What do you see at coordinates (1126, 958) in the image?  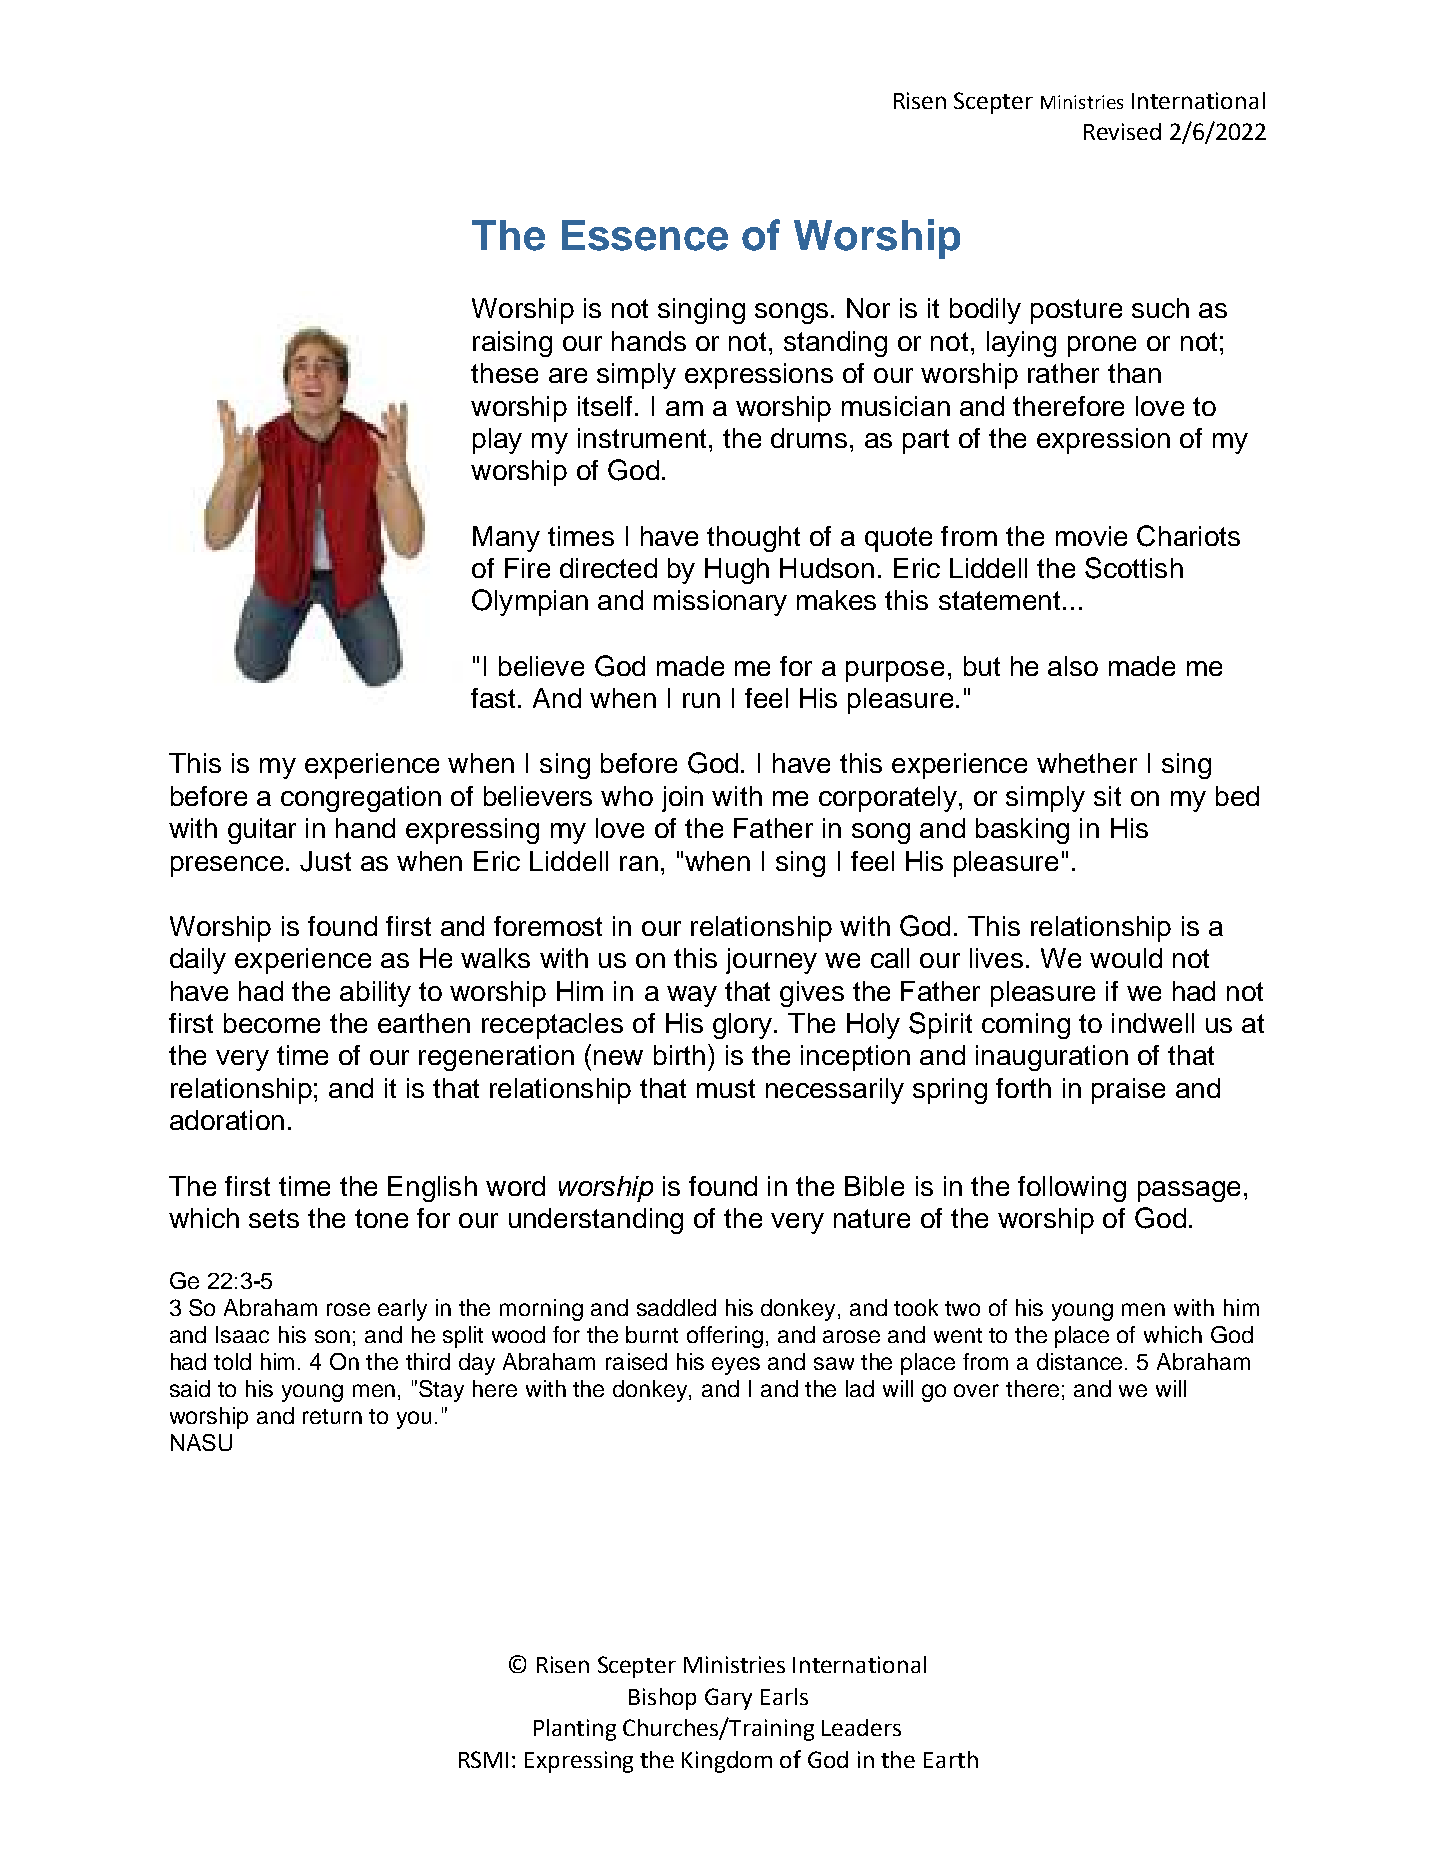 I see `would` at bounding box center [1126, 958].
